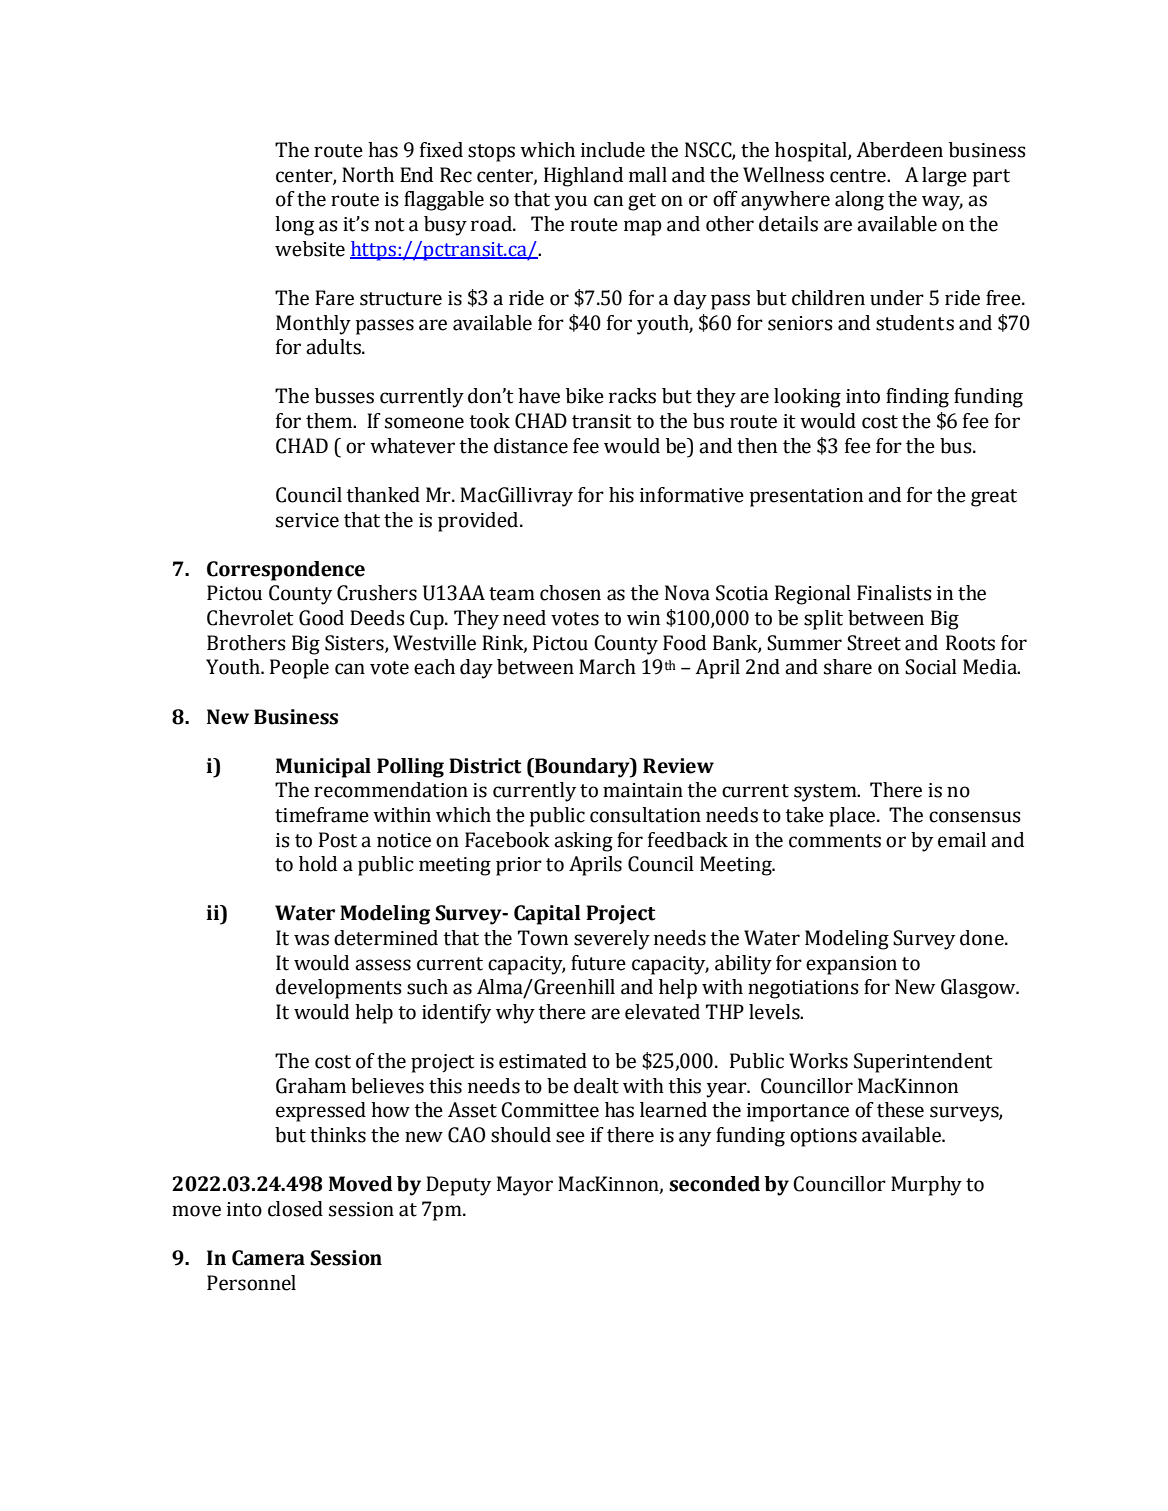 This screenshot has height=1511, width=1168. Describe the element at coordinates (323, 768) in the screenshot. I see `Municipal` at that location.
